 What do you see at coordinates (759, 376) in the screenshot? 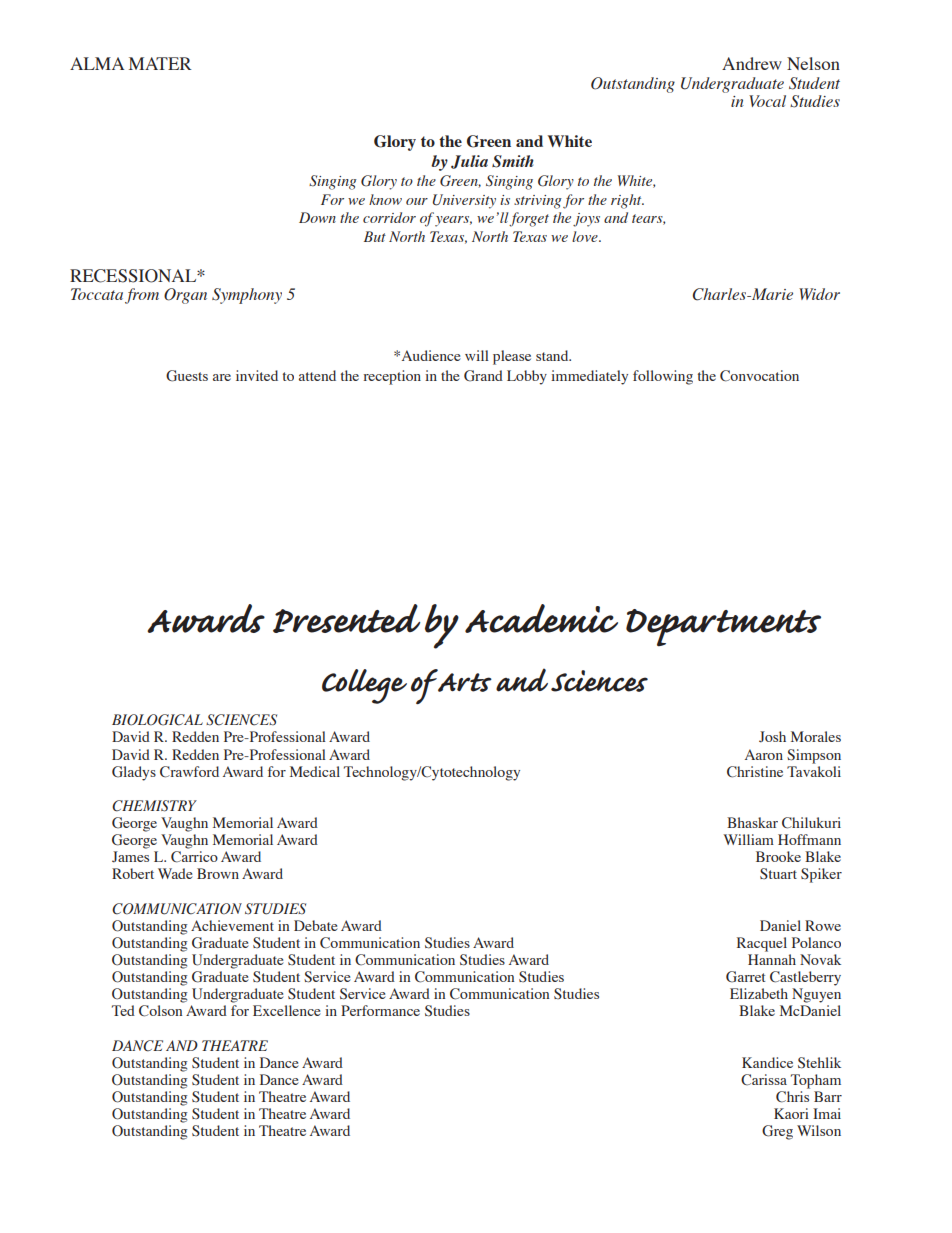
I see `Convocation` at bounding box center [759, 376].
